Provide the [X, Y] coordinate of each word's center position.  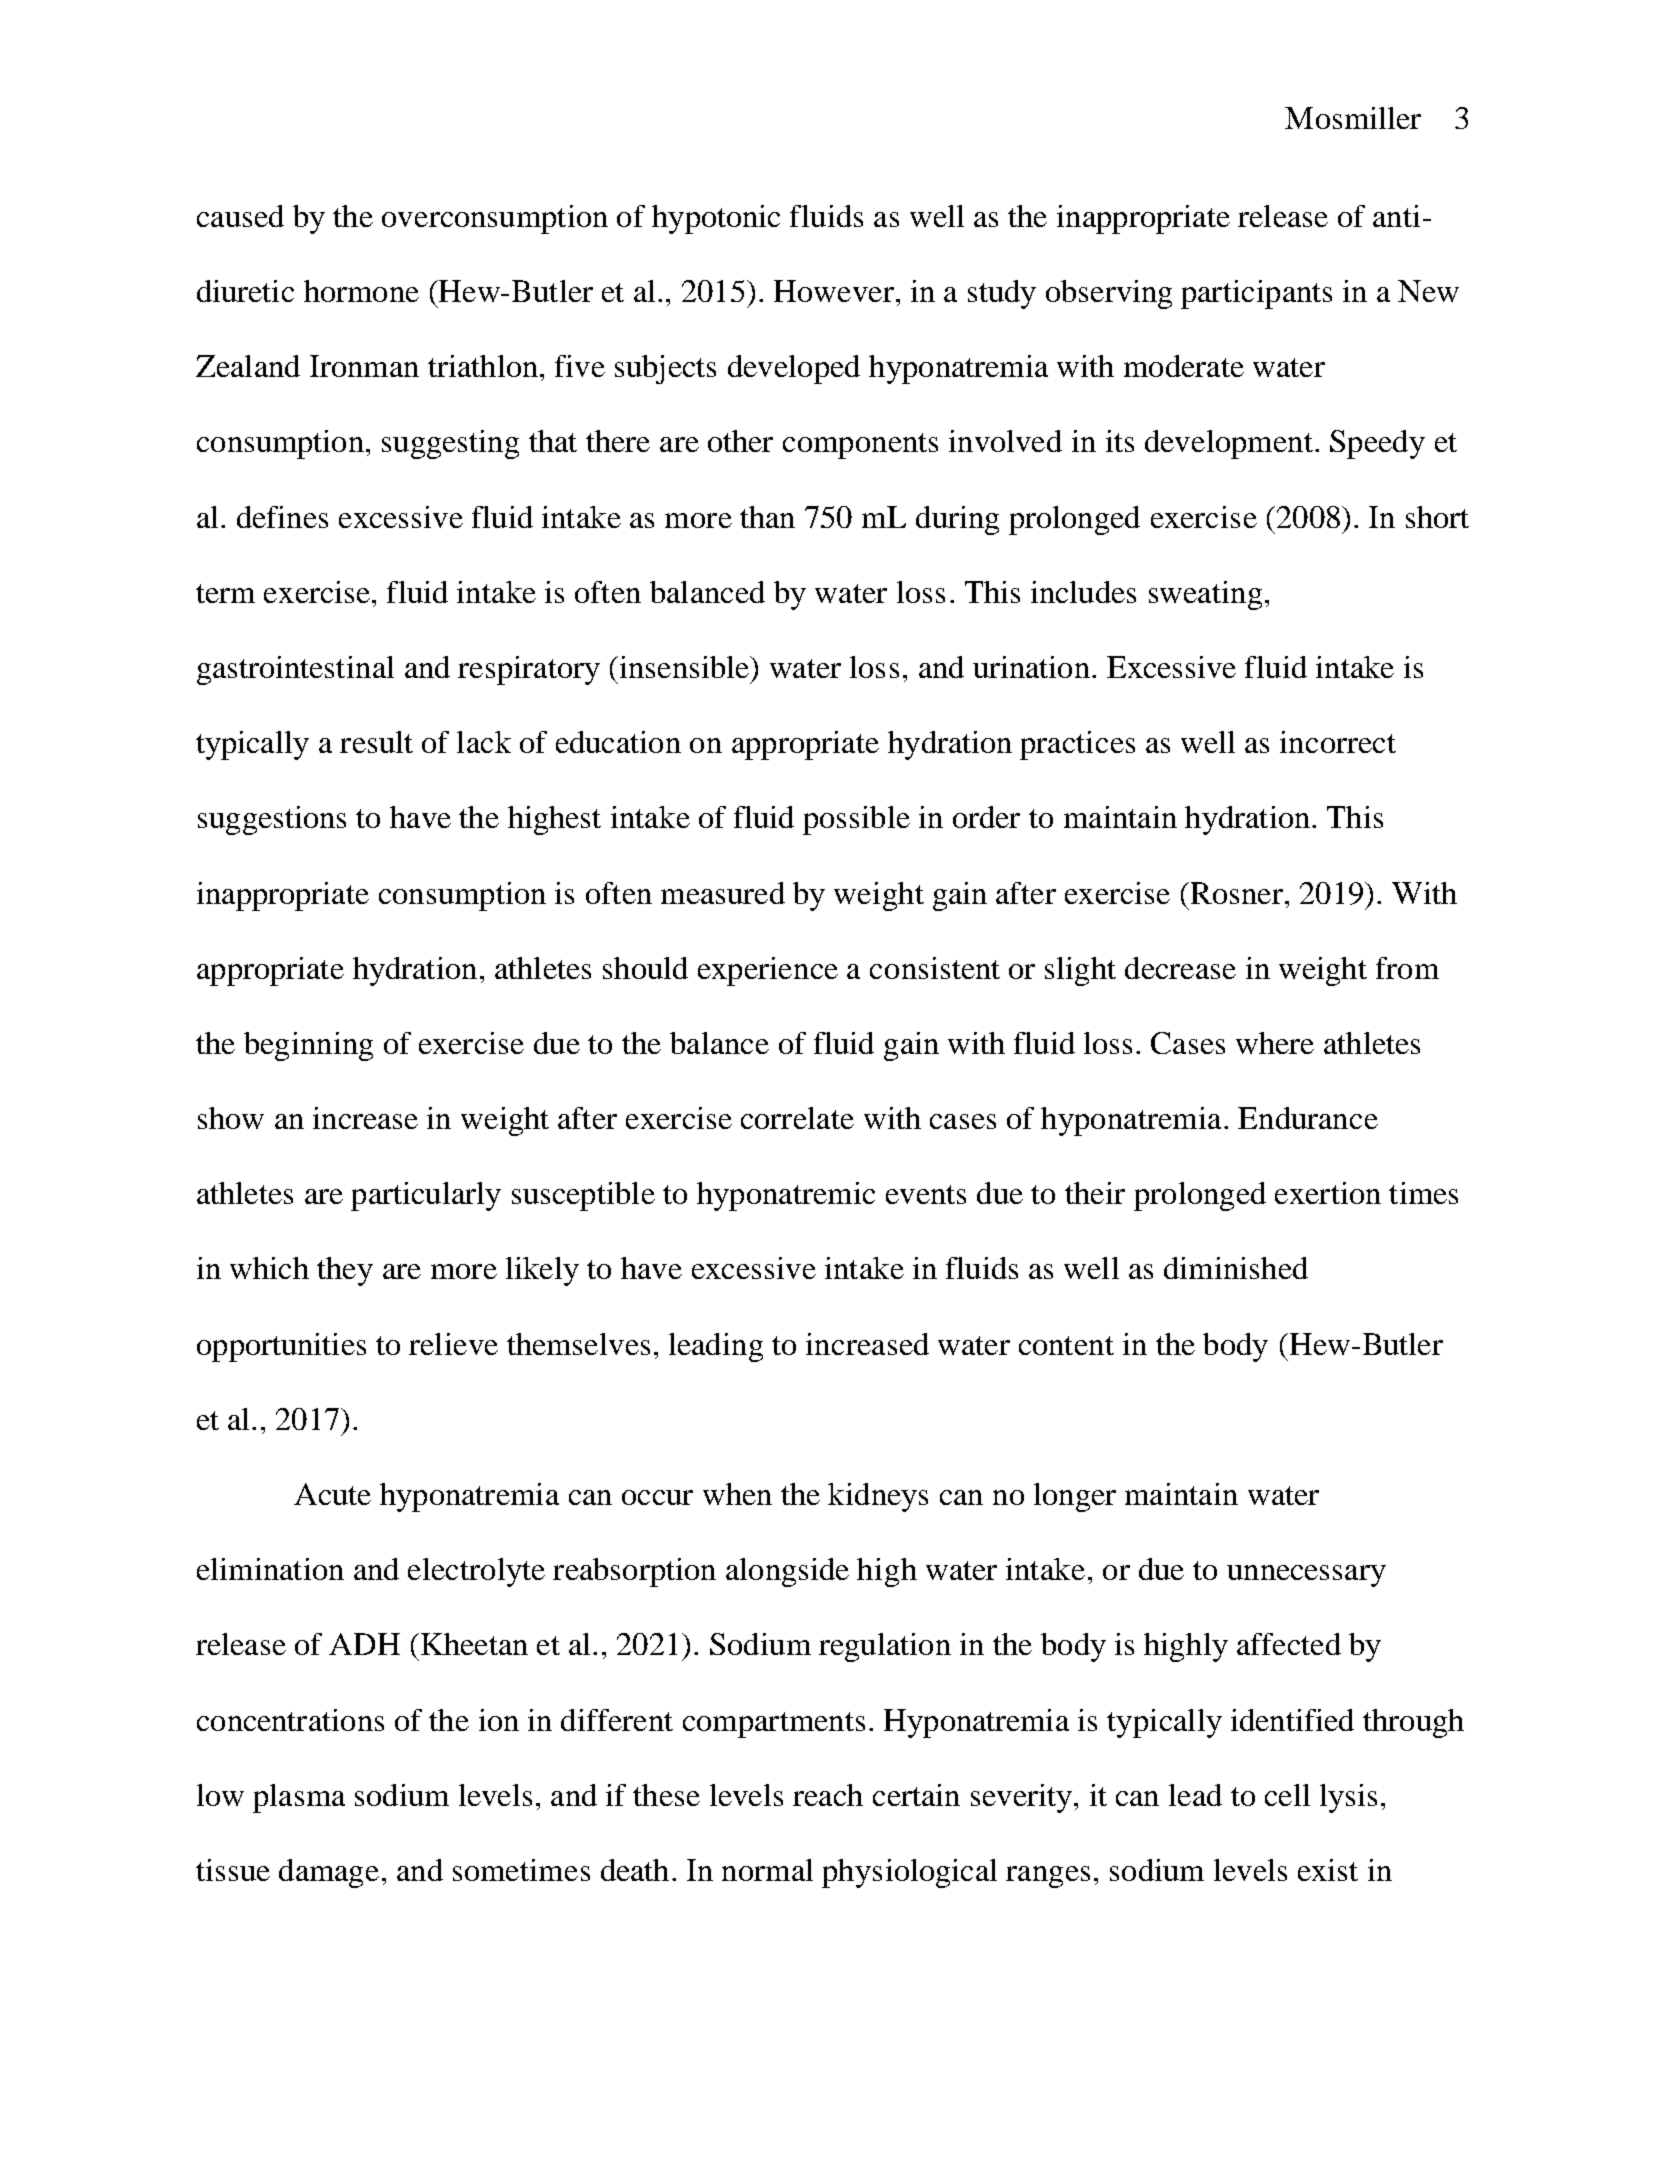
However [834, 291]
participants [1256, 294]
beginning [308, 1046]
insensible [684, 667]
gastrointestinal [295, 670]
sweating [1205, 595]
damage [329, 1873]
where [1275, 1043]
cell [1287, 1795]
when [737, 1494]
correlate [797, 1118]
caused [240, 216]
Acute [332, 1494]
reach [828, 1795]
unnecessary [1306, 1576]
